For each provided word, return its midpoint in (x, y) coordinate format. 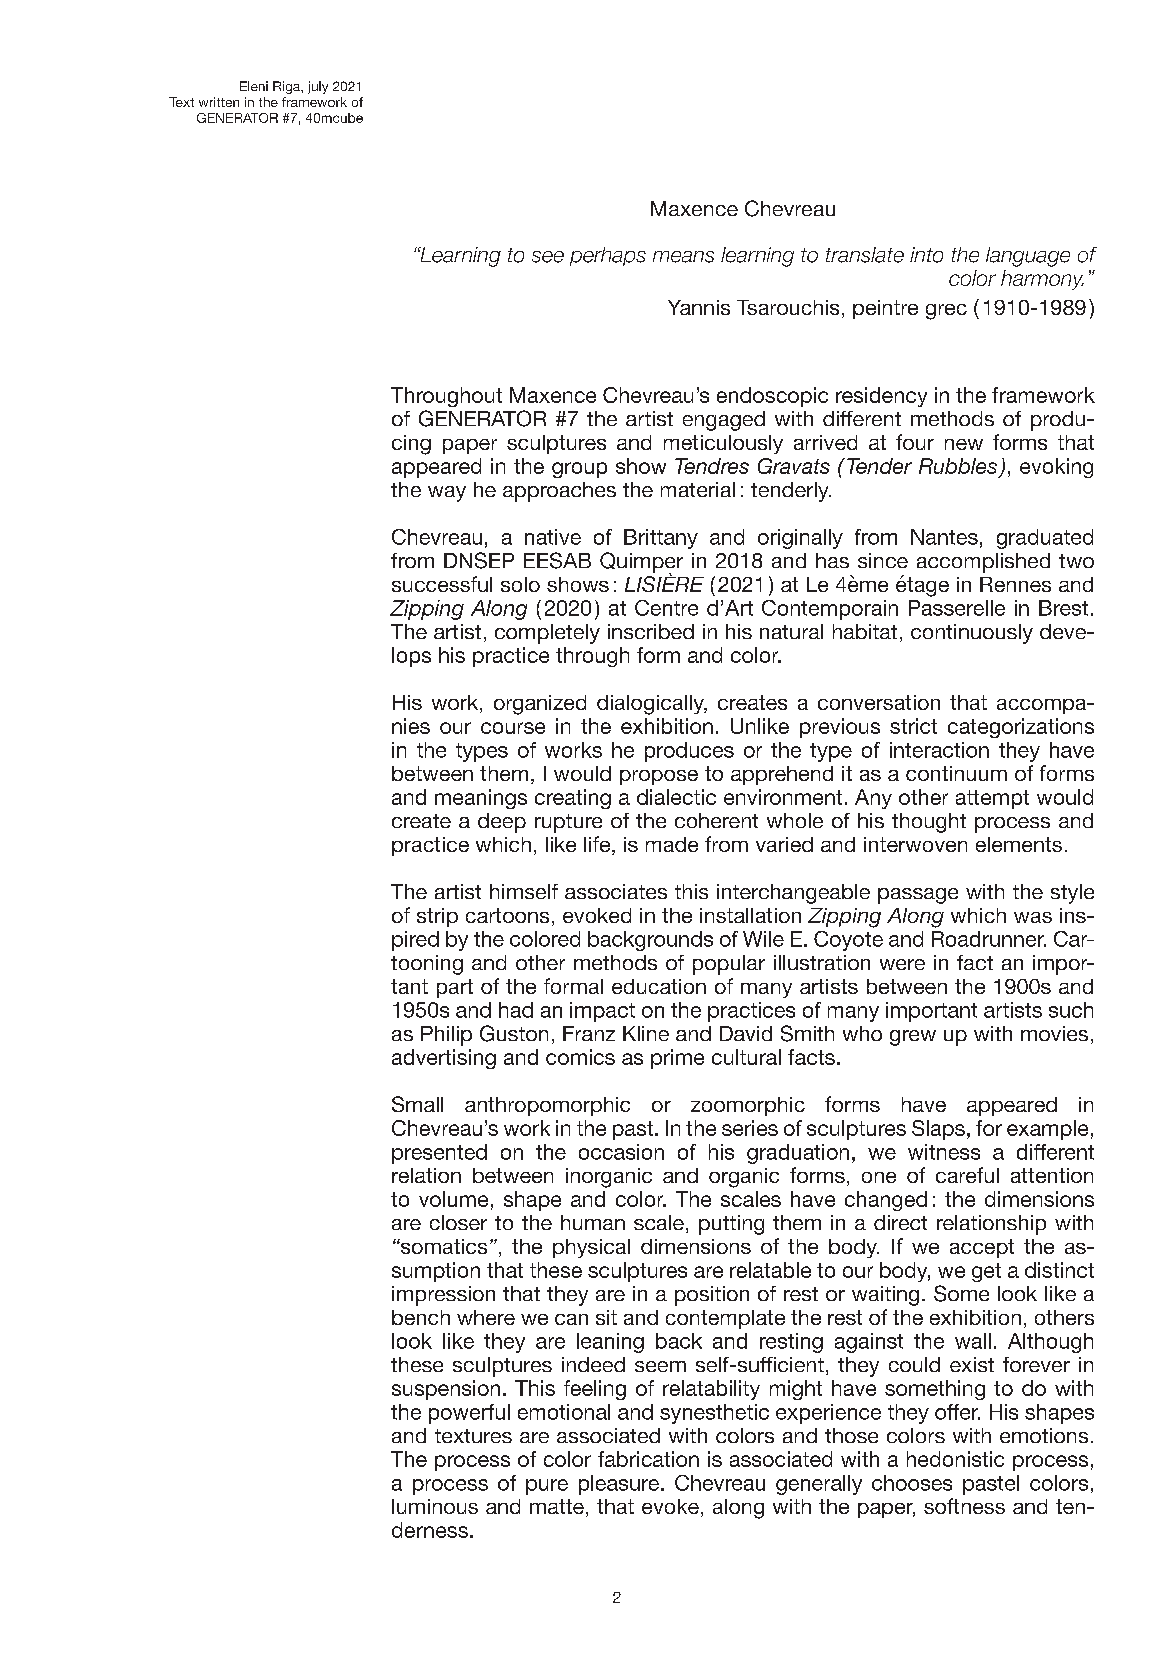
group (579, 470)
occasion (621, 1152)
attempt (992, 799)
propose (659, 777)
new (964, 444)
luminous (435, 1506)
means (683, 257)
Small (417, 1104)
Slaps (938, 1130)
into (926, 255)
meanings (481, 799)
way (447, 494)
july (318, 87)
